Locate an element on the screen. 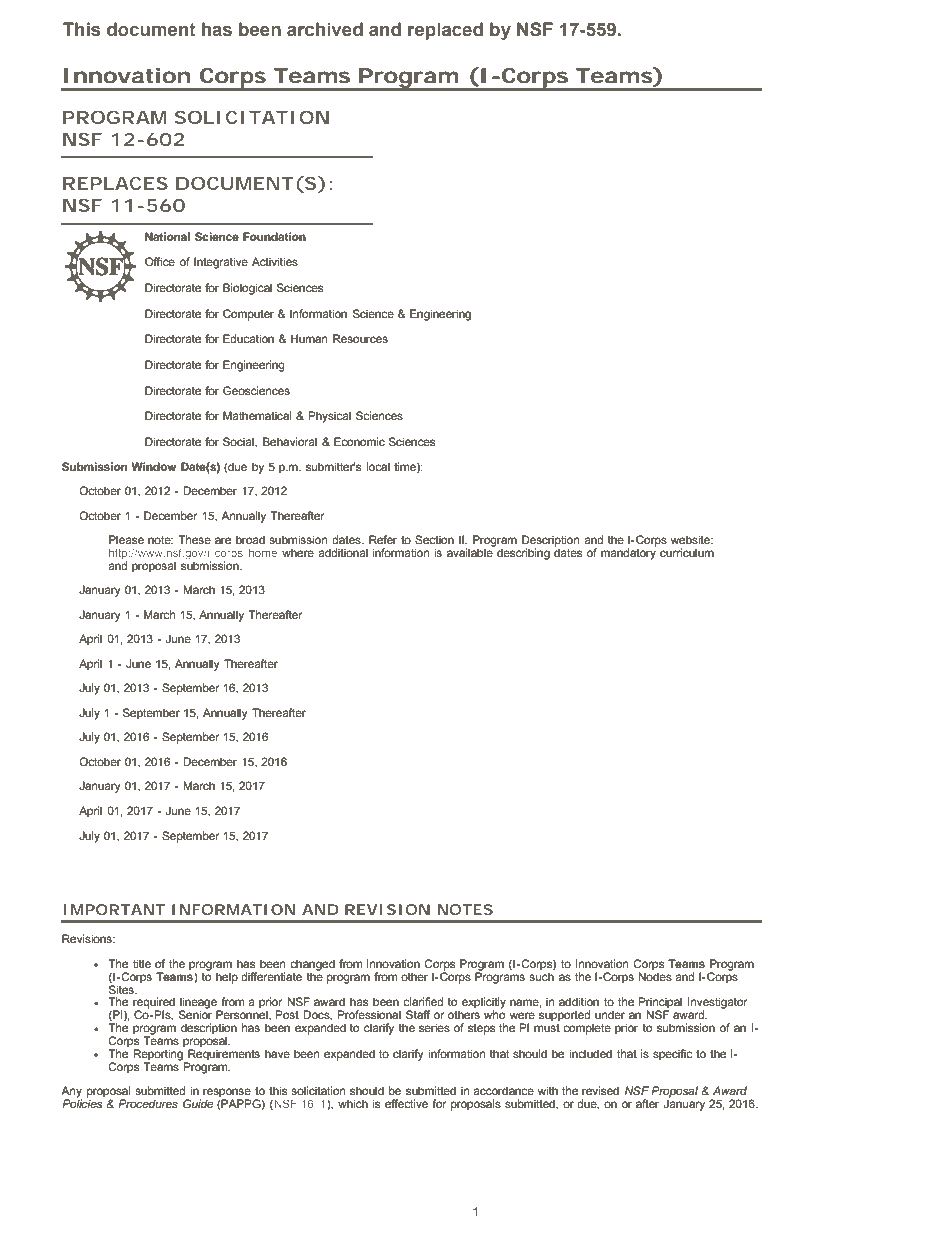  Office is located at coordinates (160, 261).
